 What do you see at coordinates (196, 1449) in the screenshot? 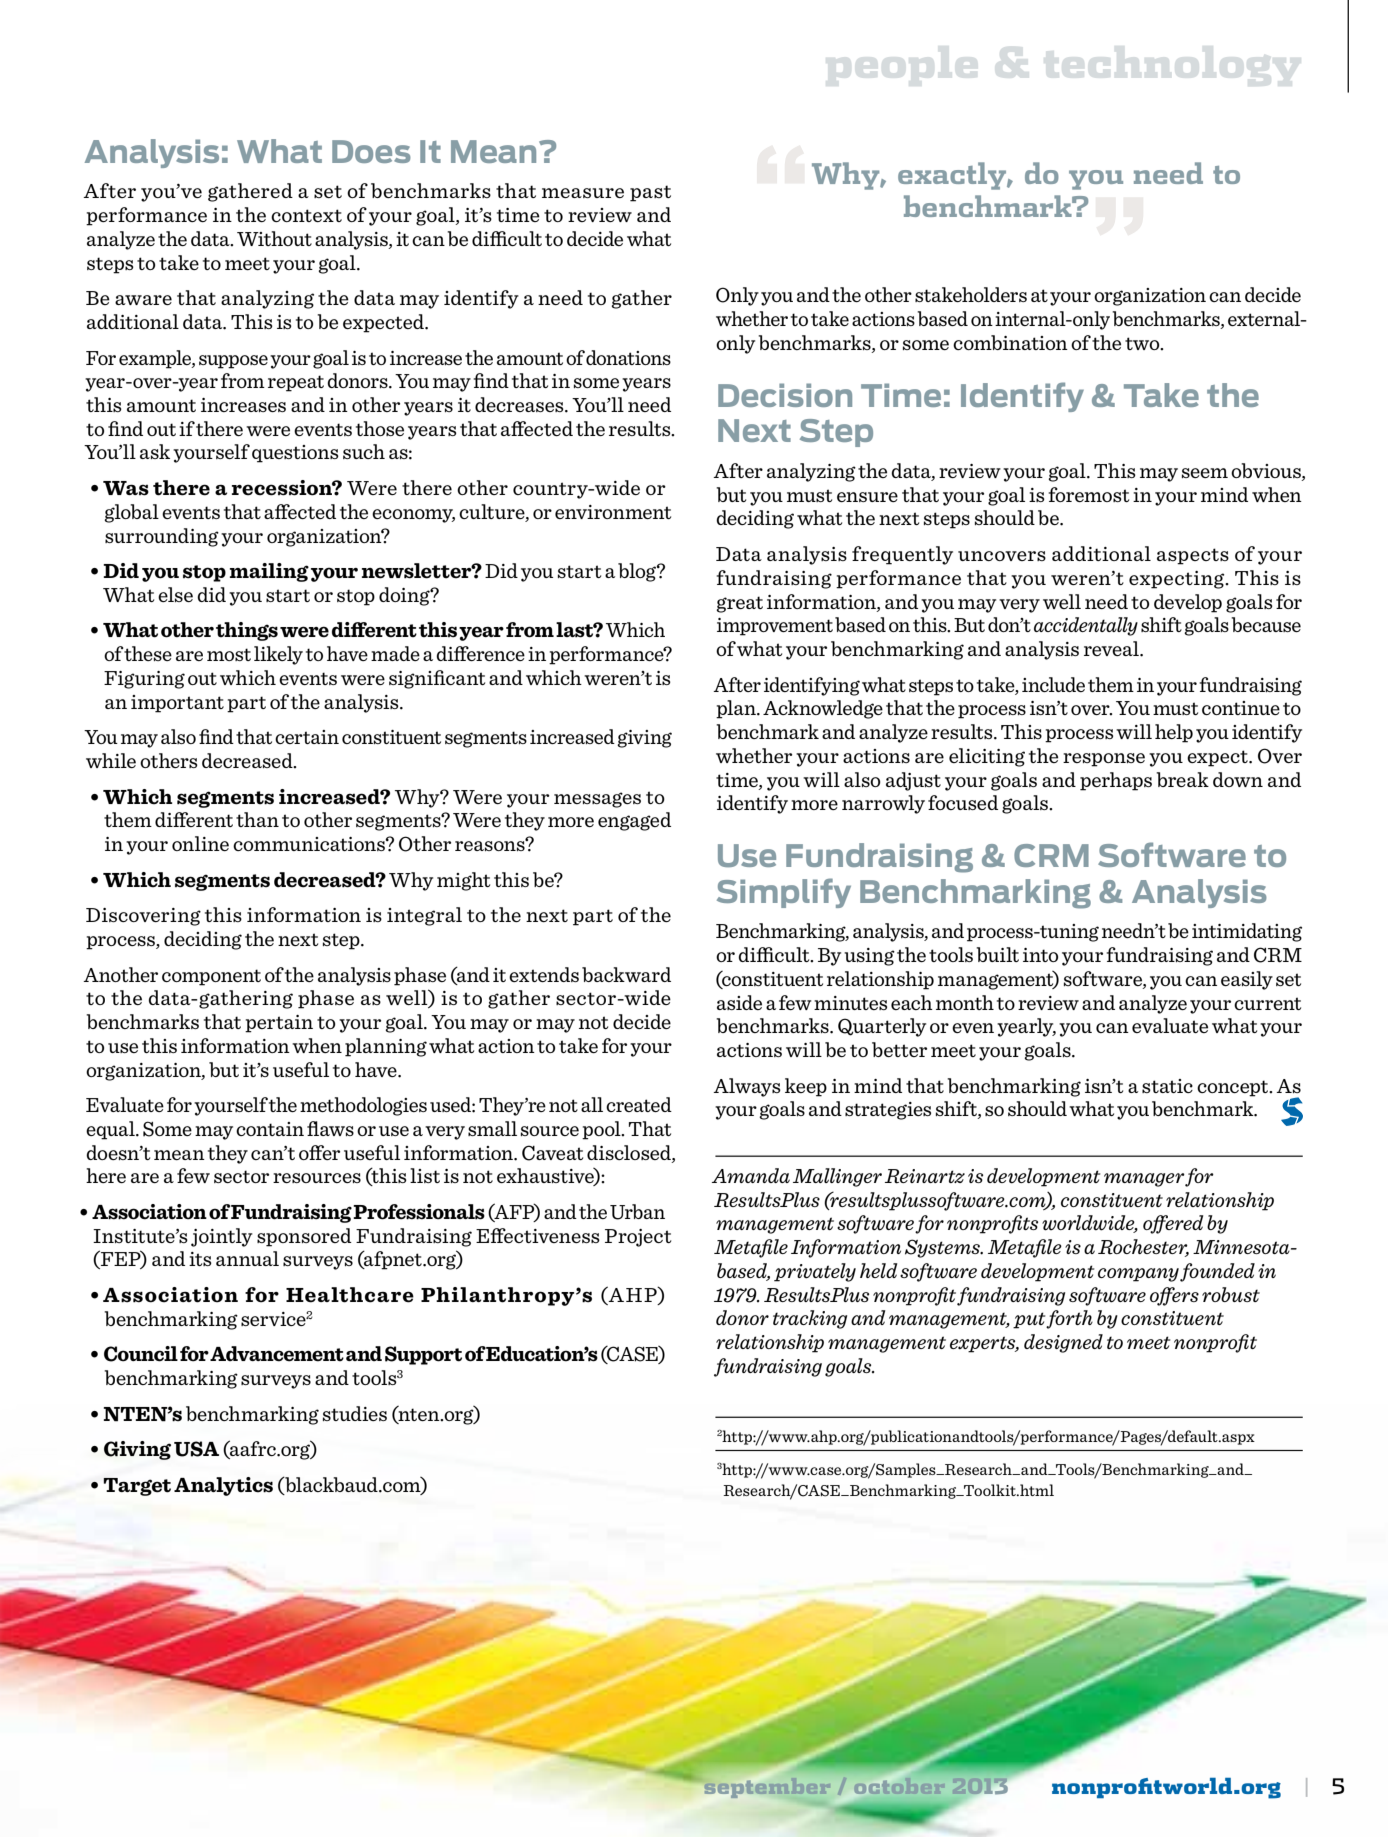
I see `USA` at bounding box center [196, 1449].
